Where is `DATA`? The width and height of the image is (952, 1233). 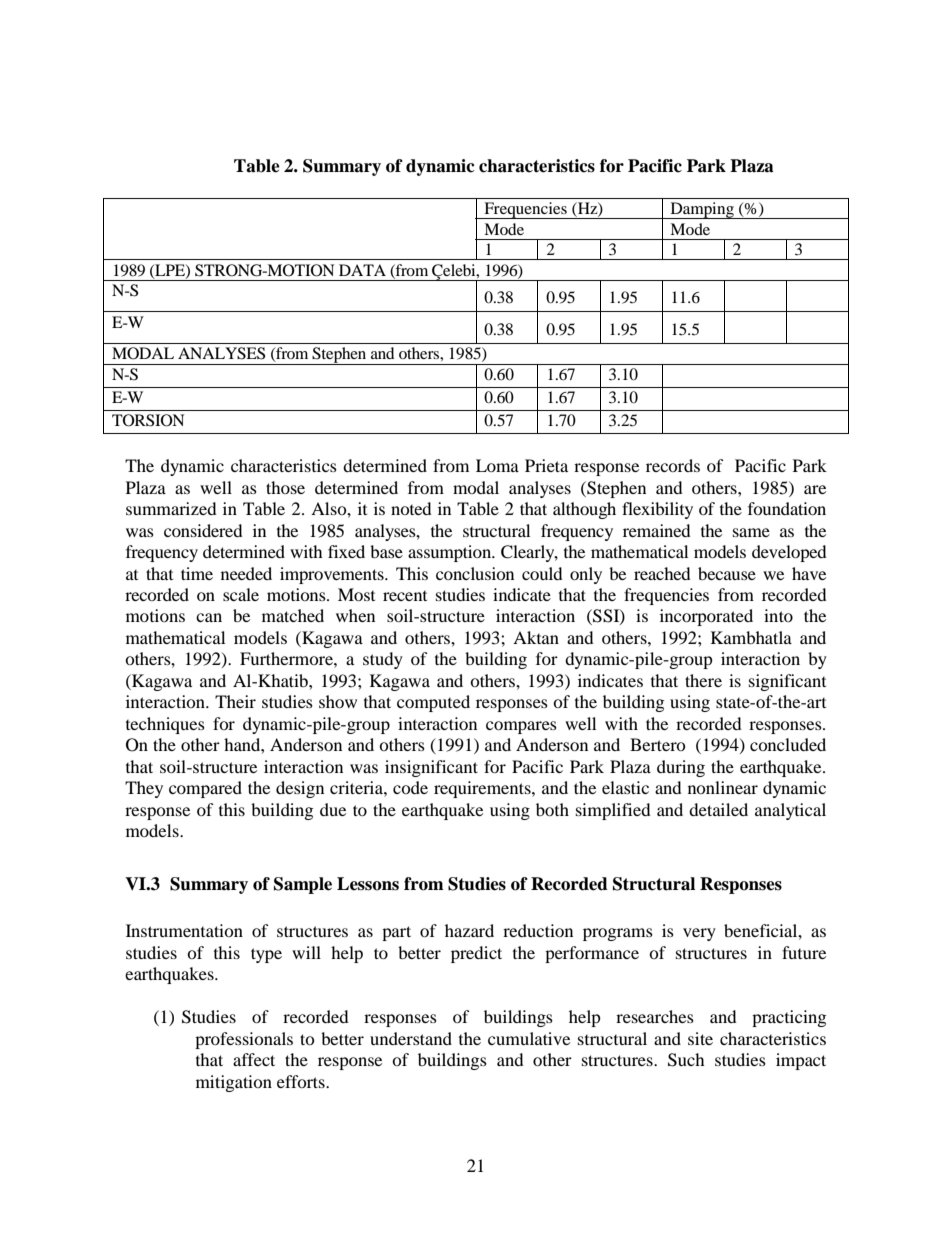
DATA is located at coordinates (362, 270).
